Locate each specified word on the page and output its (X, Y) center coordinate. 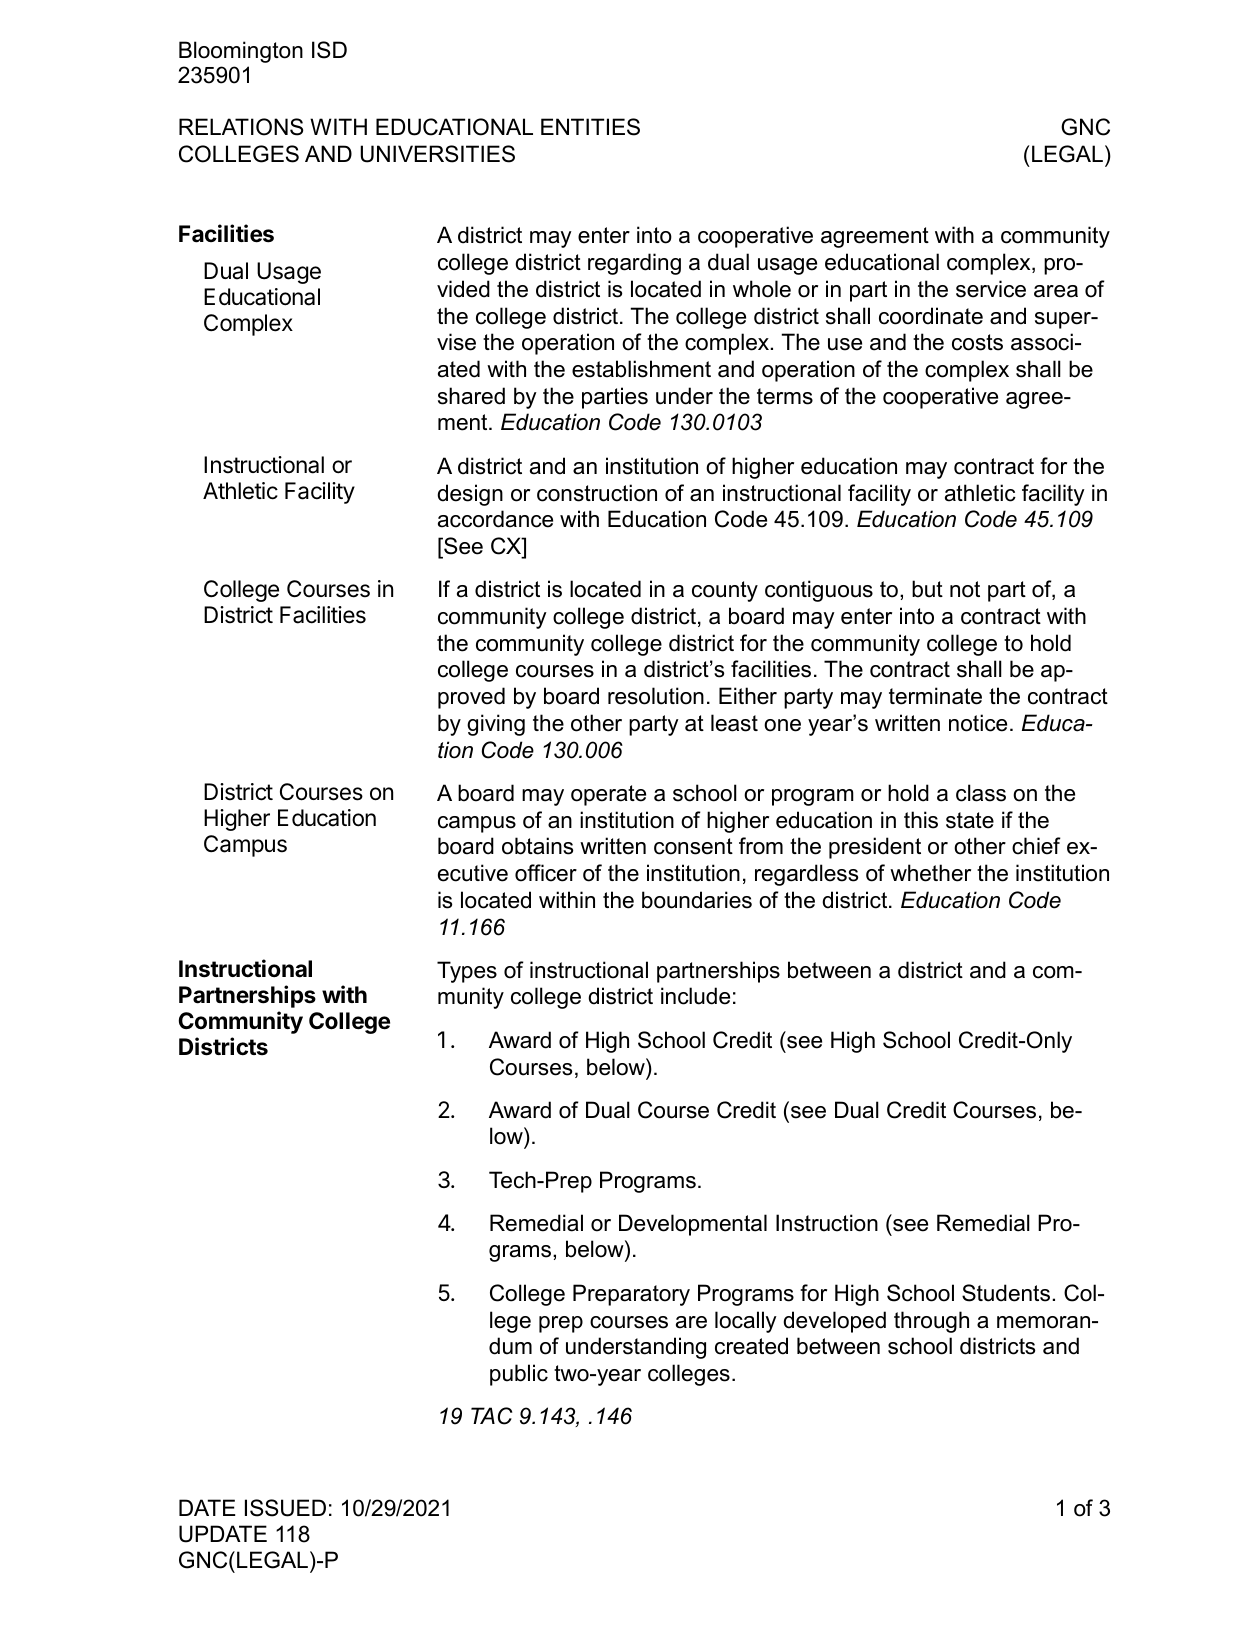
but (927, 589)
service (991, 289)
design (470, 495)
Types (467, 972)
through (931, 1322)
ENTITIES (590, 127)
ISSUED (285, 1508)
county (725, 591)
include (695, 996)
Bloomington (241, 52)
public (519, 1375)
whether (930, 873)
